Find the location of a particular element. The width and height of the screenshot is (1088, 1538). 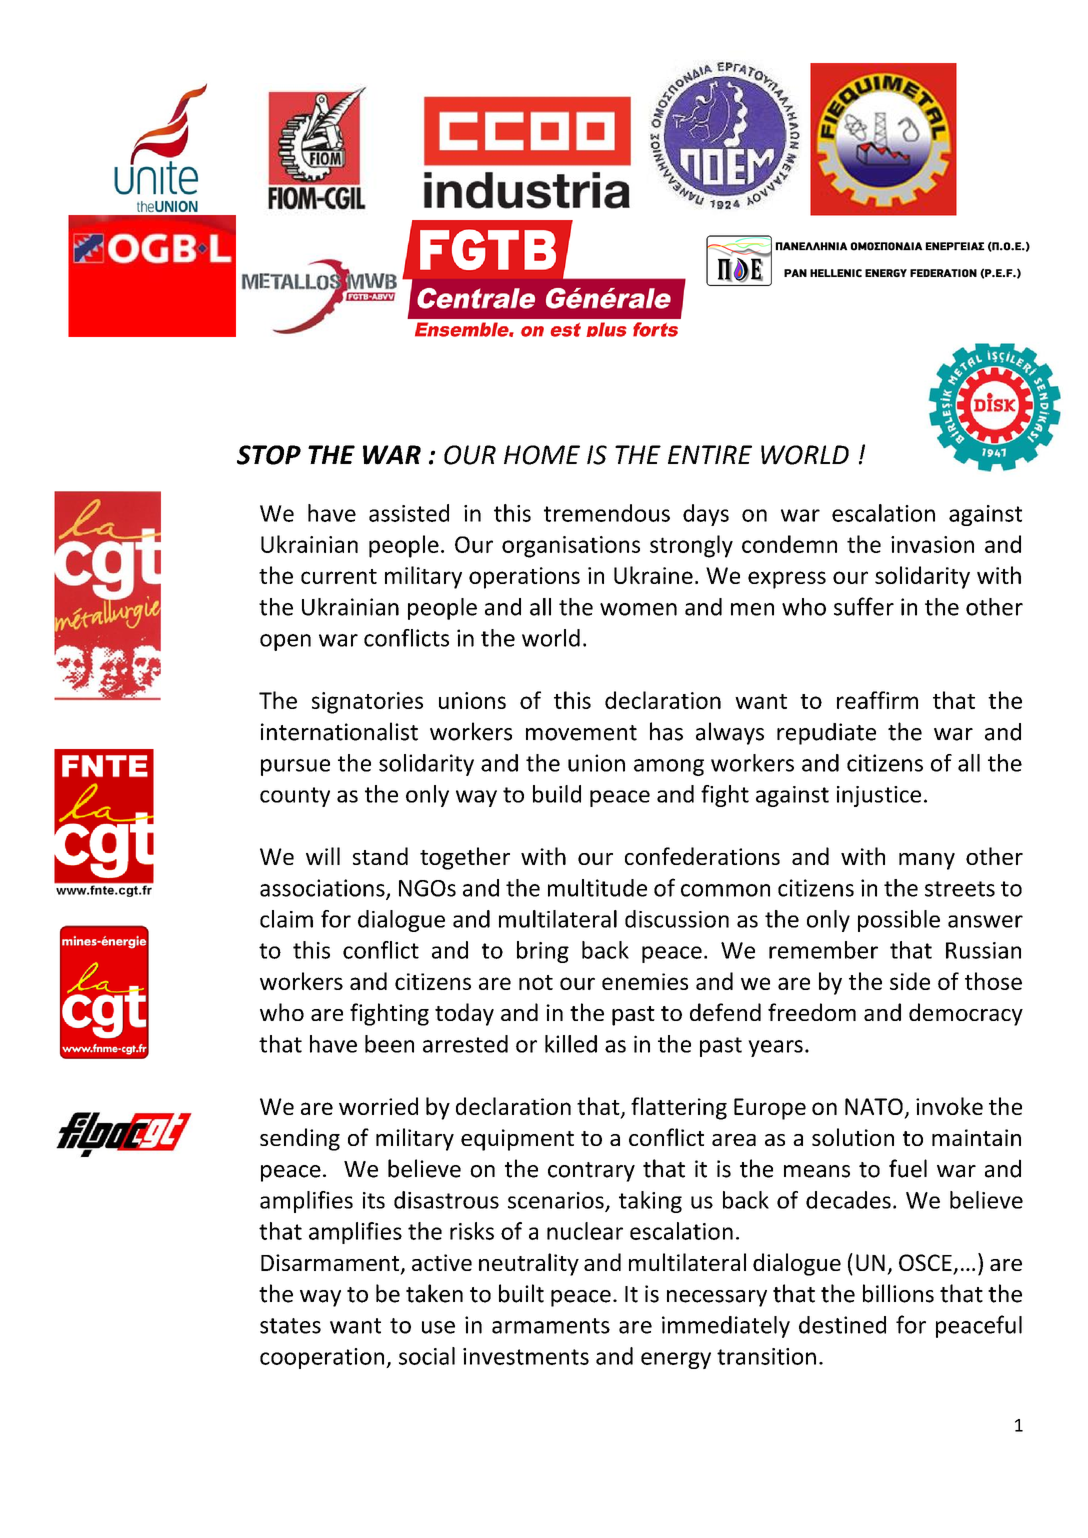

assisted is located at coordinates (409, 513).
